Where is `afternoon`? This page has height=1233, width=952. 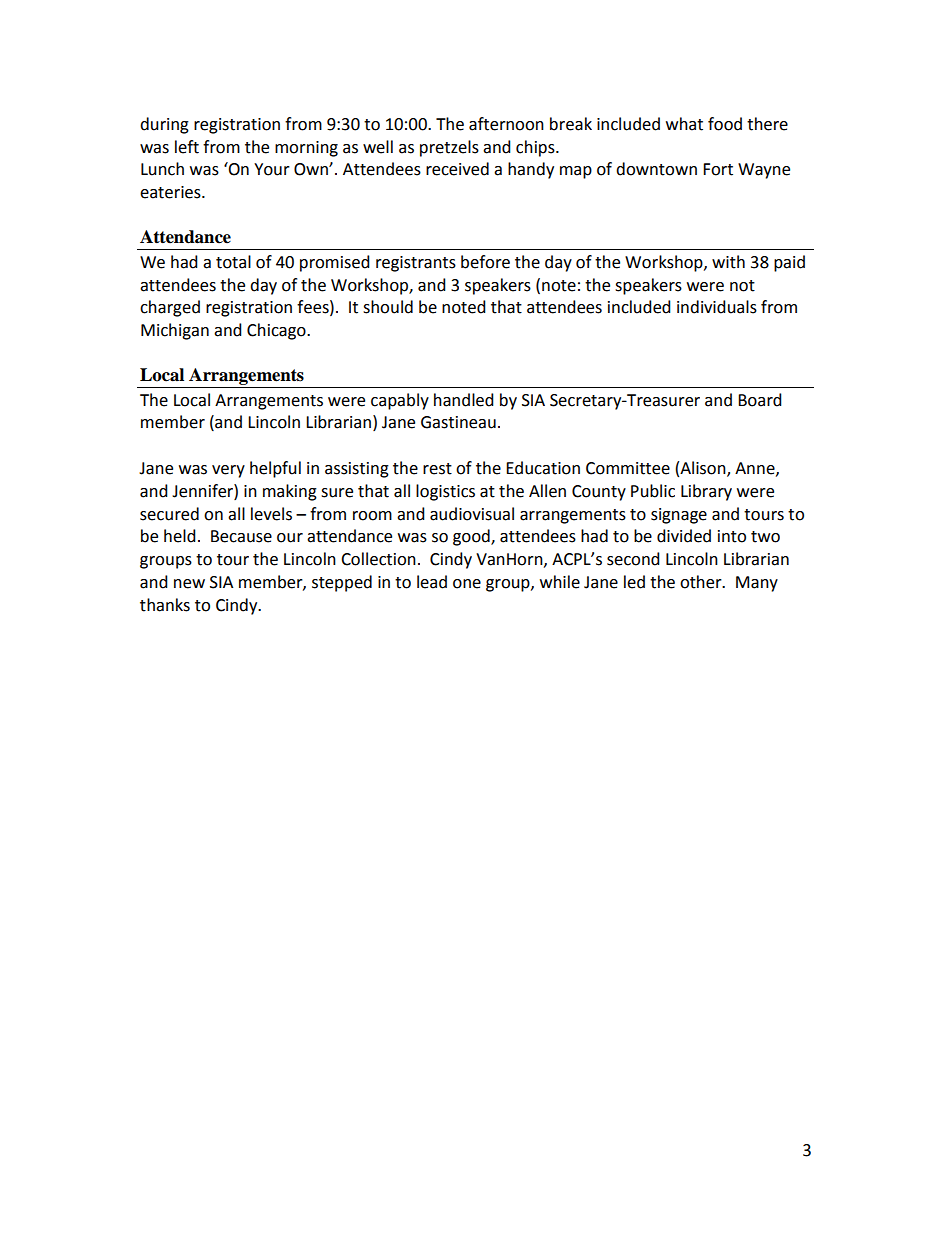
afternoon is located at coordinates (506, 124).
